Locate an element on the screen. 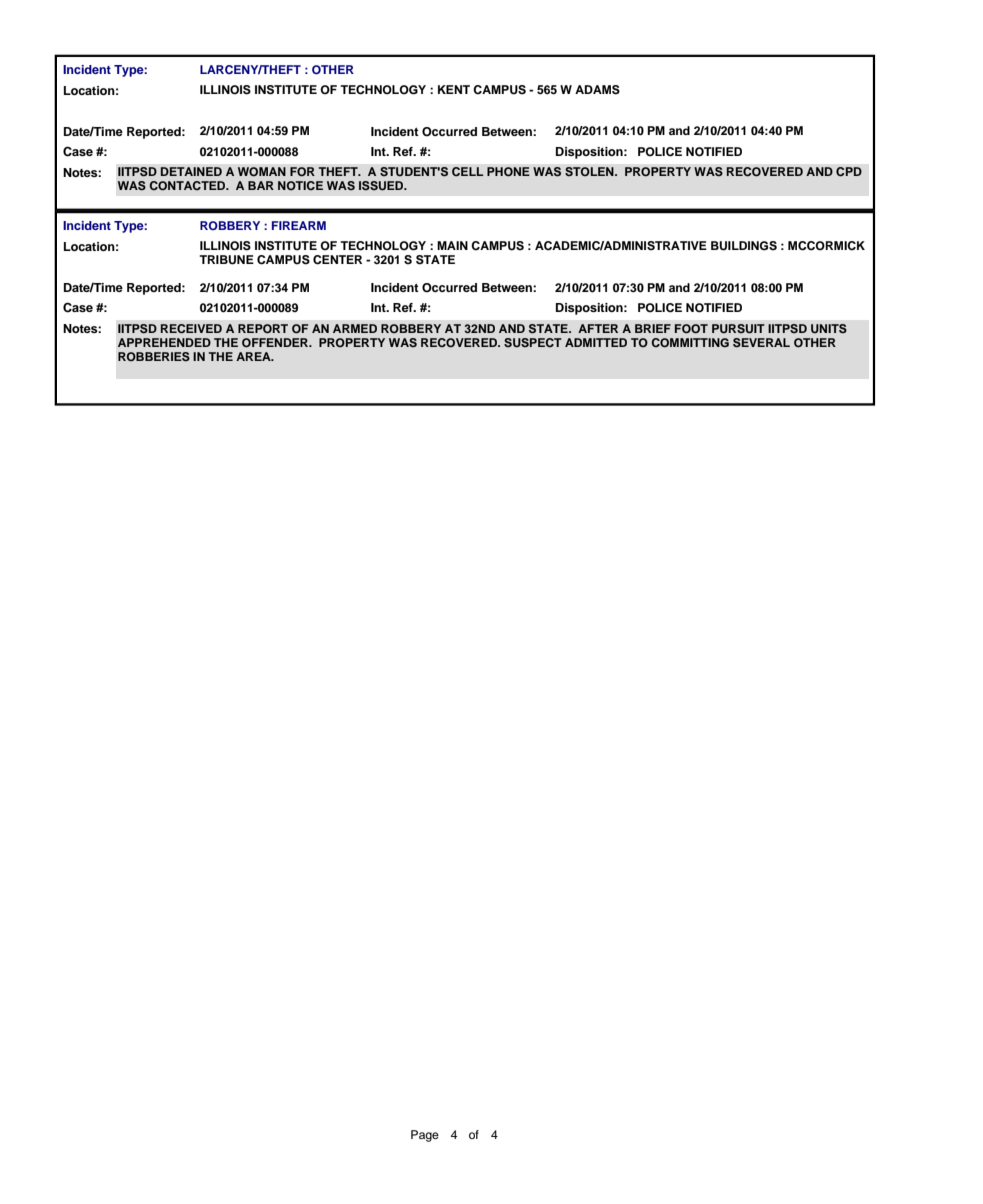  KENT is located at coordinates (454, 89).
